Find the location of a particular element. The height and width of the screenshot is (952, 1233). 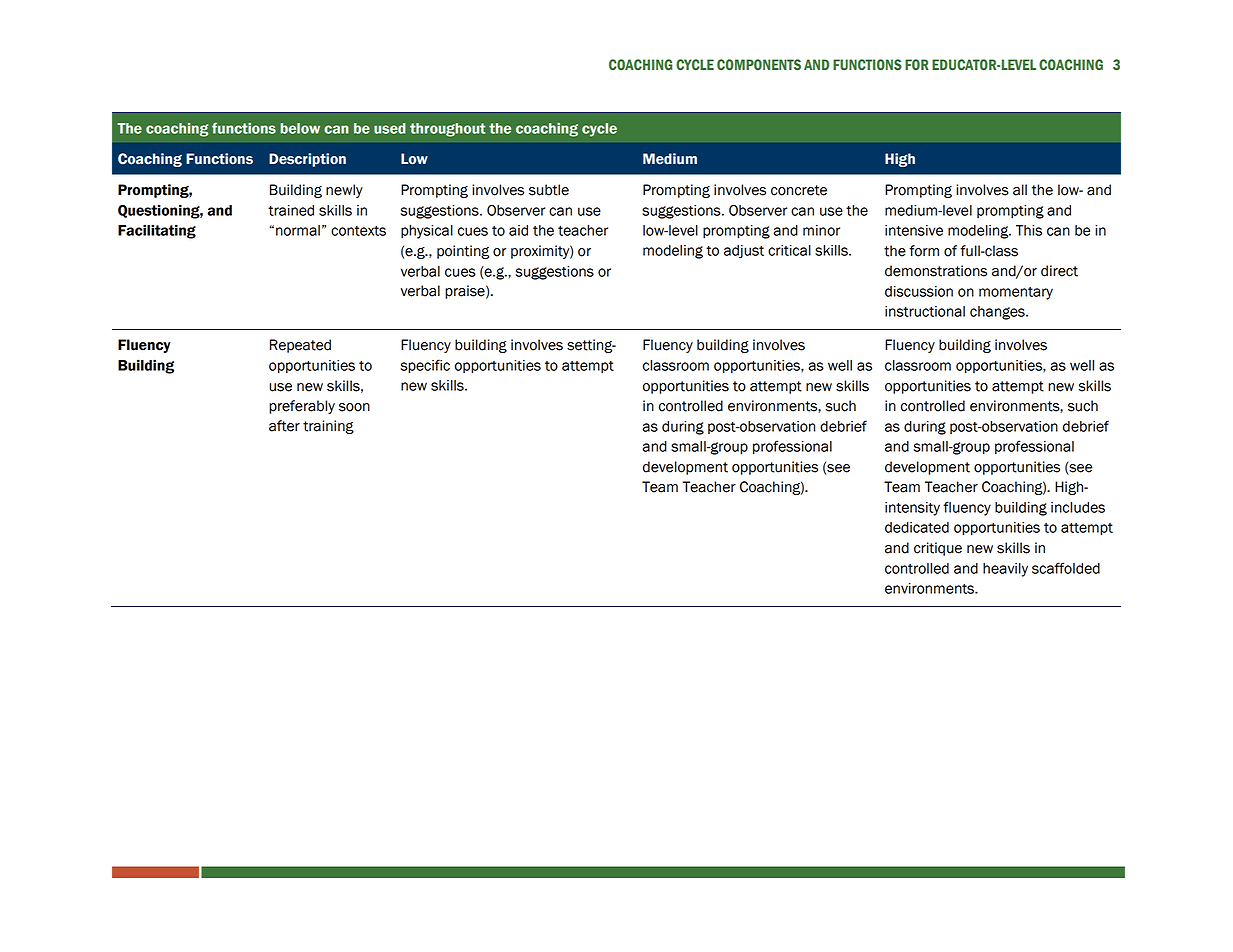

after is located at coordinates (284, 426).
